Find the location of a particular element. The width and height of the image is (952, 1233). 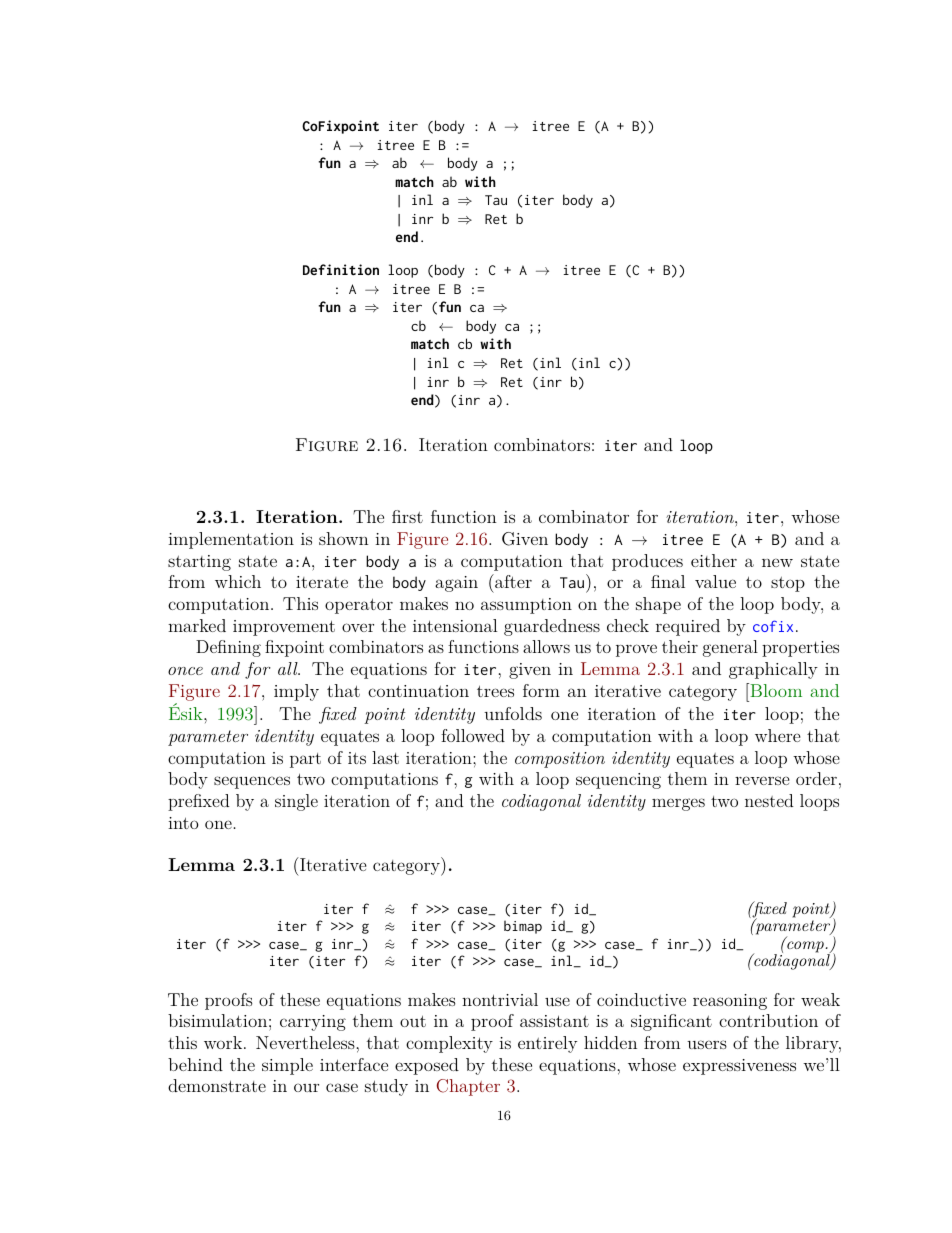

either is located at coordinates (714, 560).
